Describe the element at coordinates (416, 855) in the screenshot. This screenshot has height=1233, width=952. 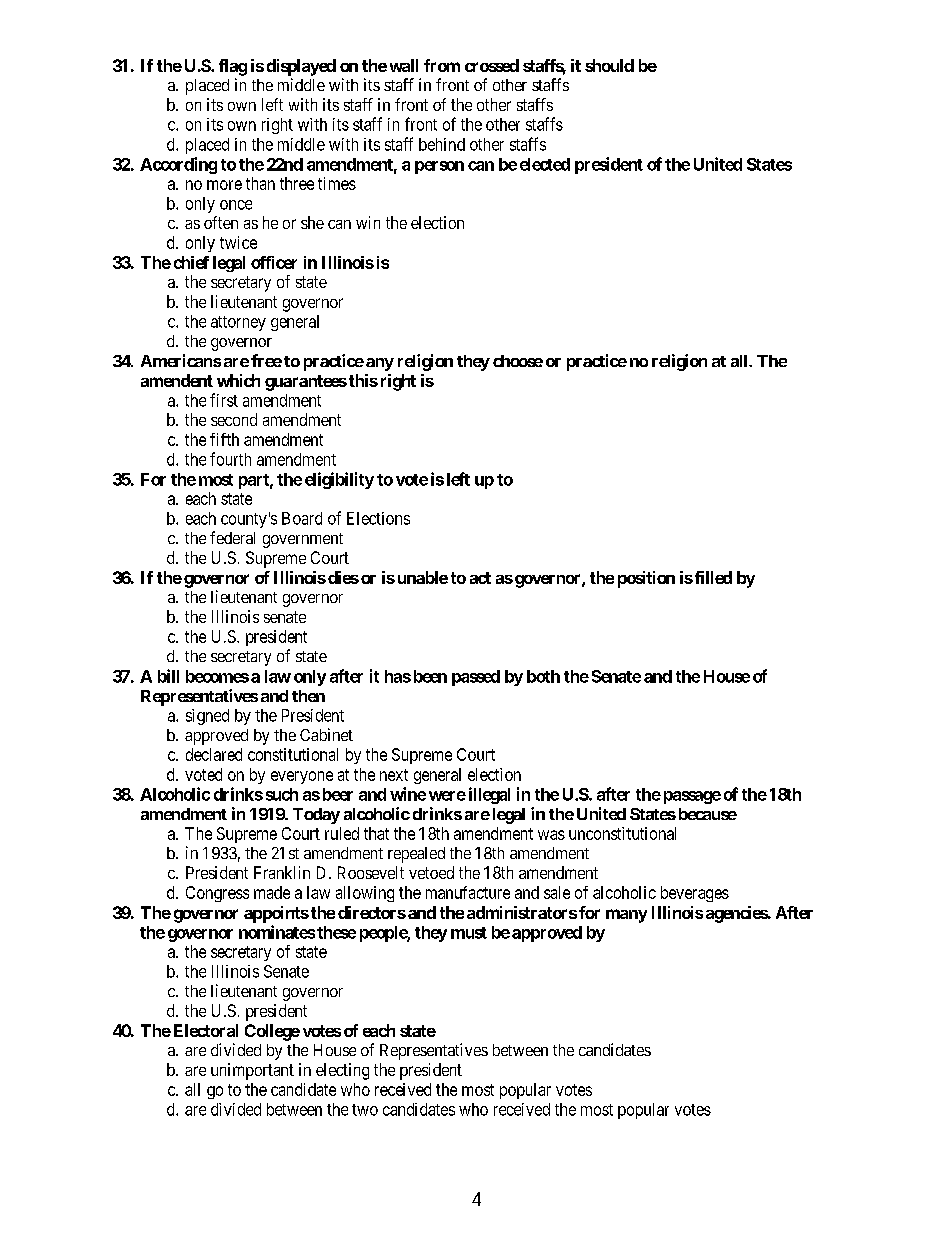
I see `repealed` at that location.
